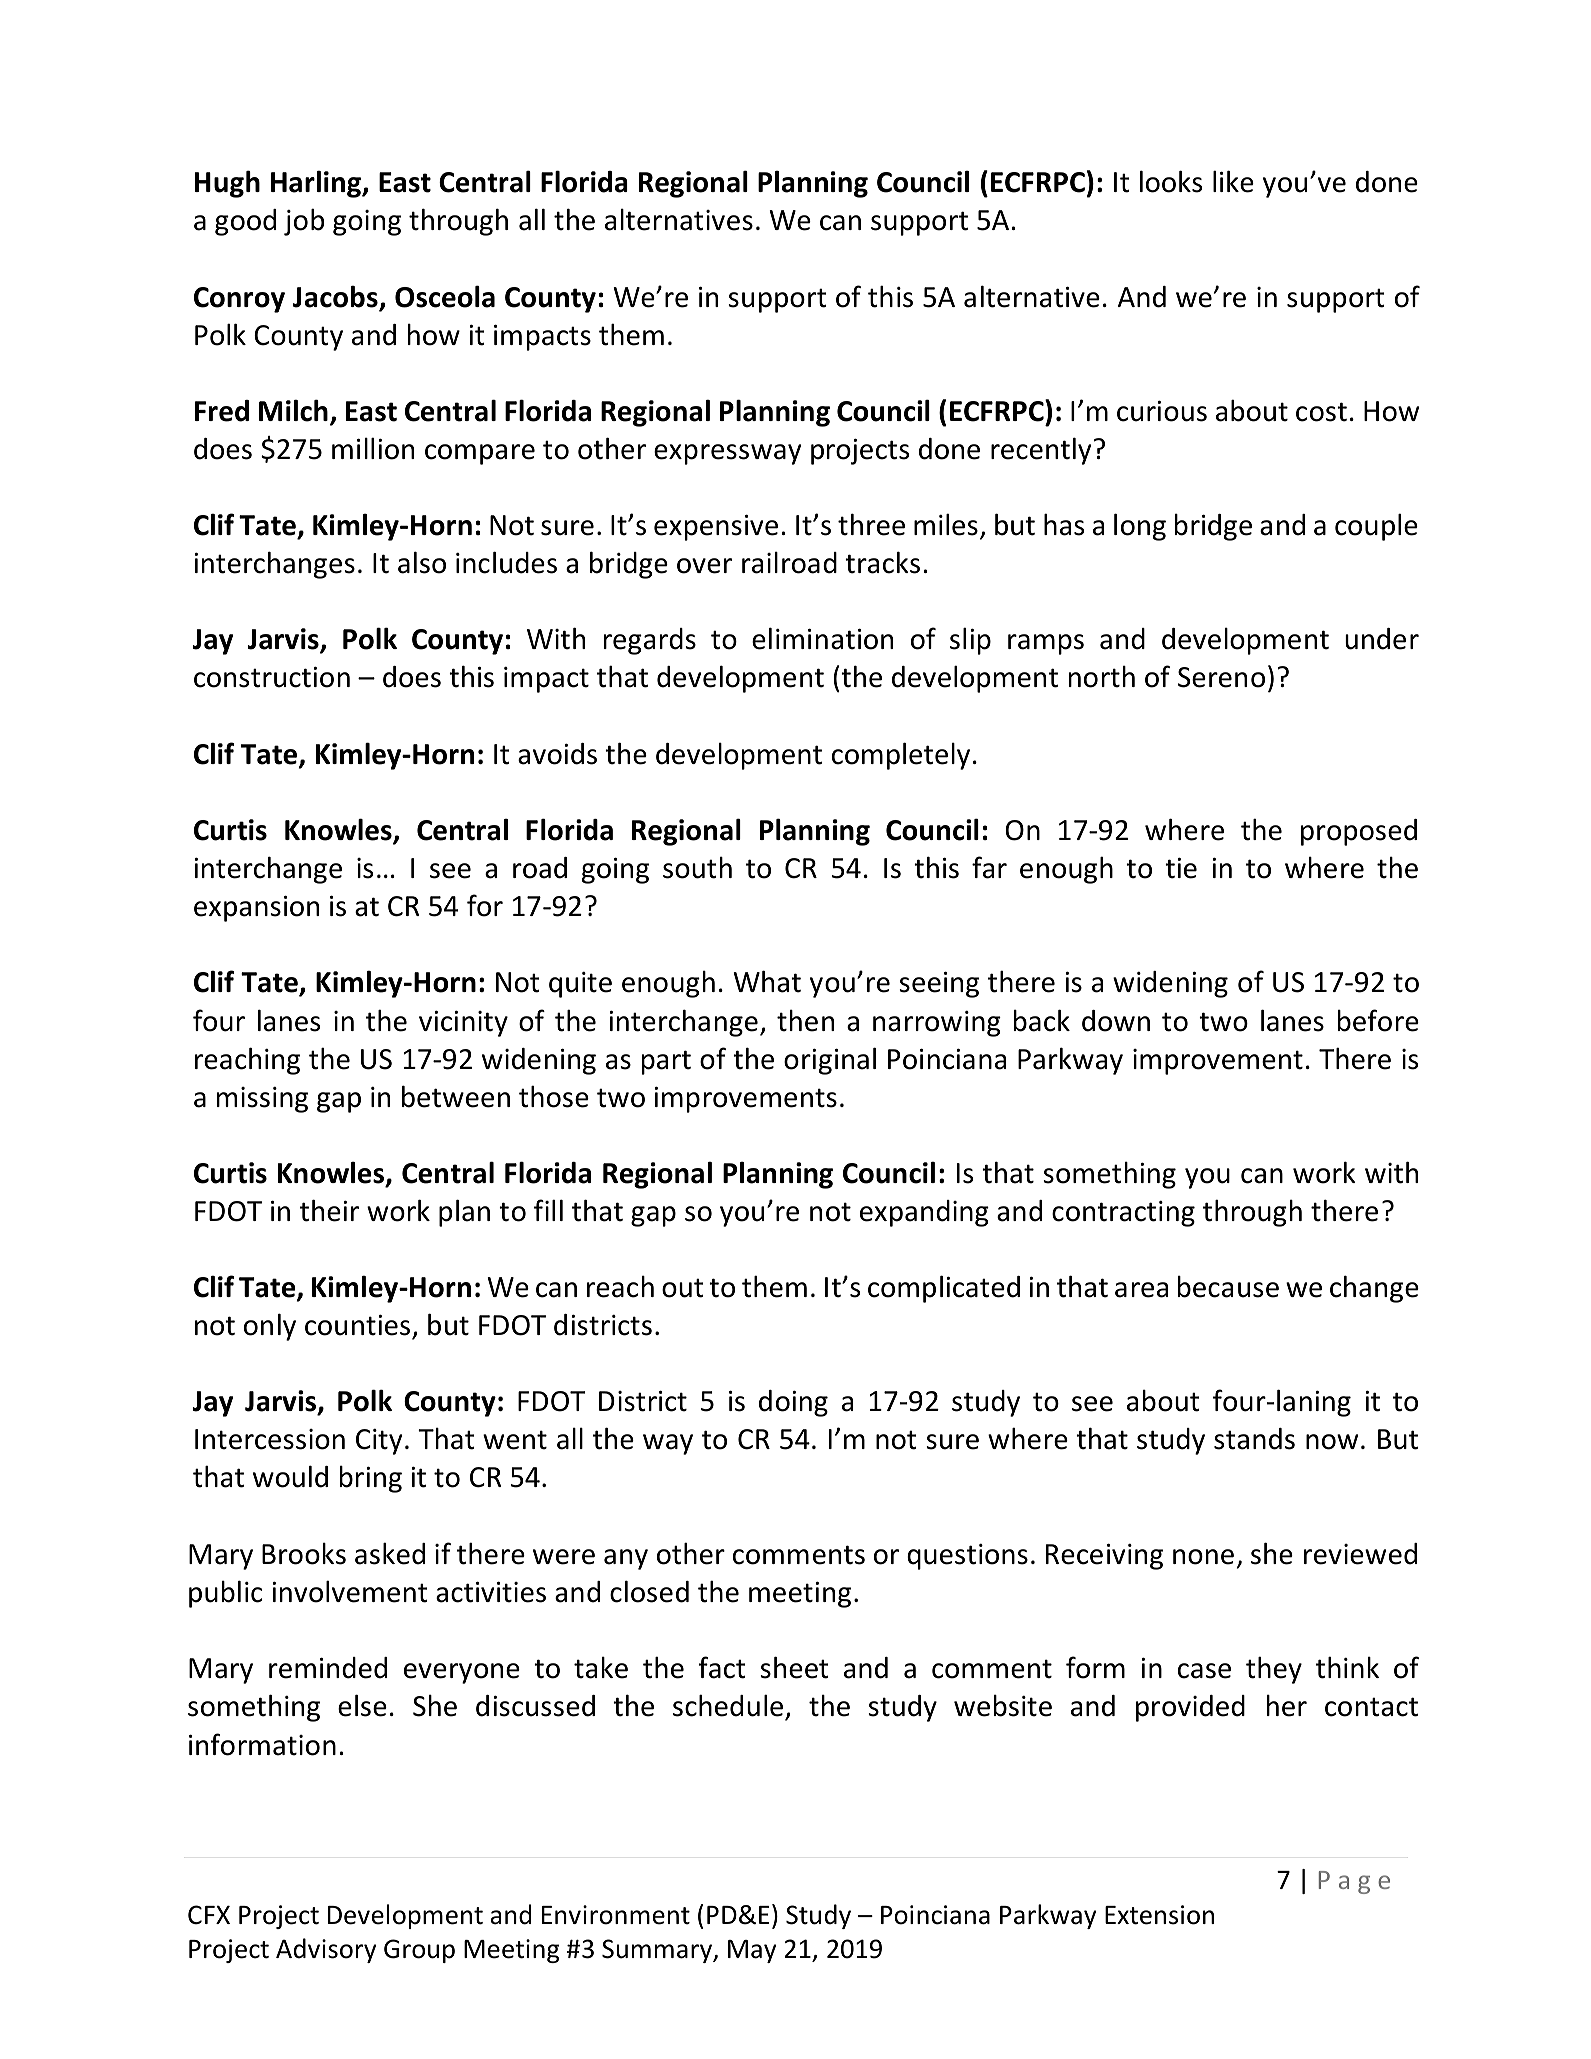 Image resolution: width=1591 pixels, height=2059 pixels. Describe the element at coordinates (793, 1403) in the page. I see `doing` at that location.
